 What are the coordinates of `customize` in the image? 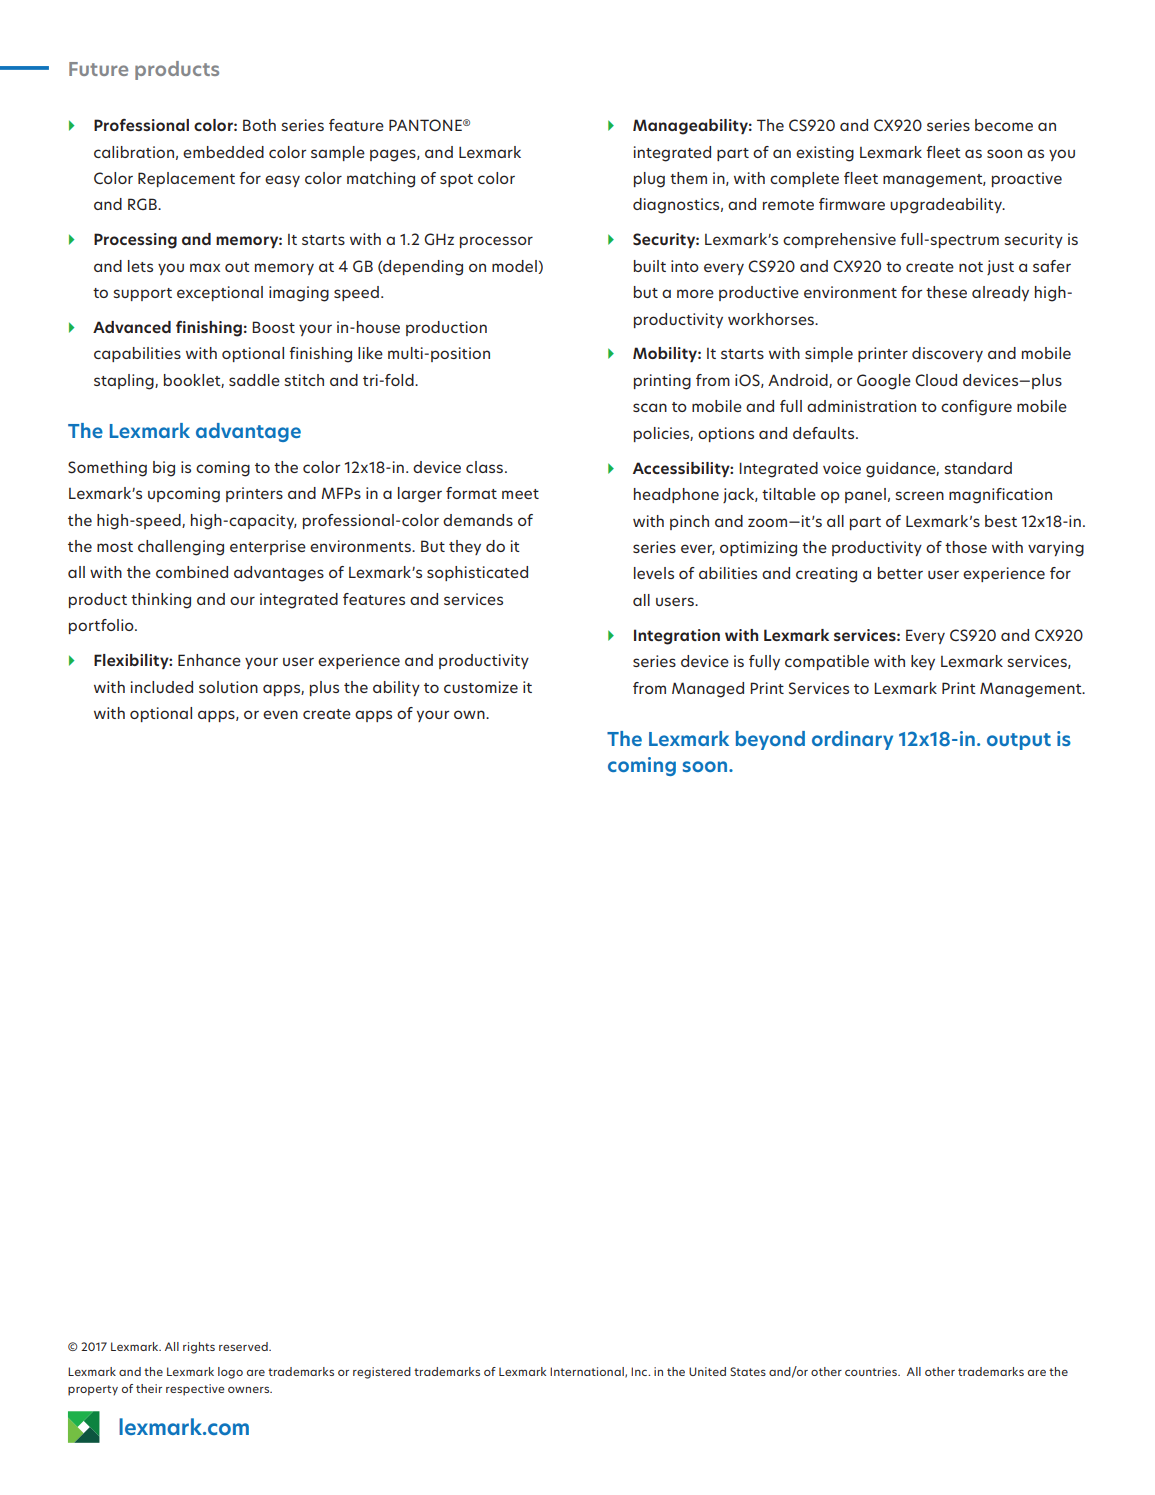 It's located at (481, 687).
